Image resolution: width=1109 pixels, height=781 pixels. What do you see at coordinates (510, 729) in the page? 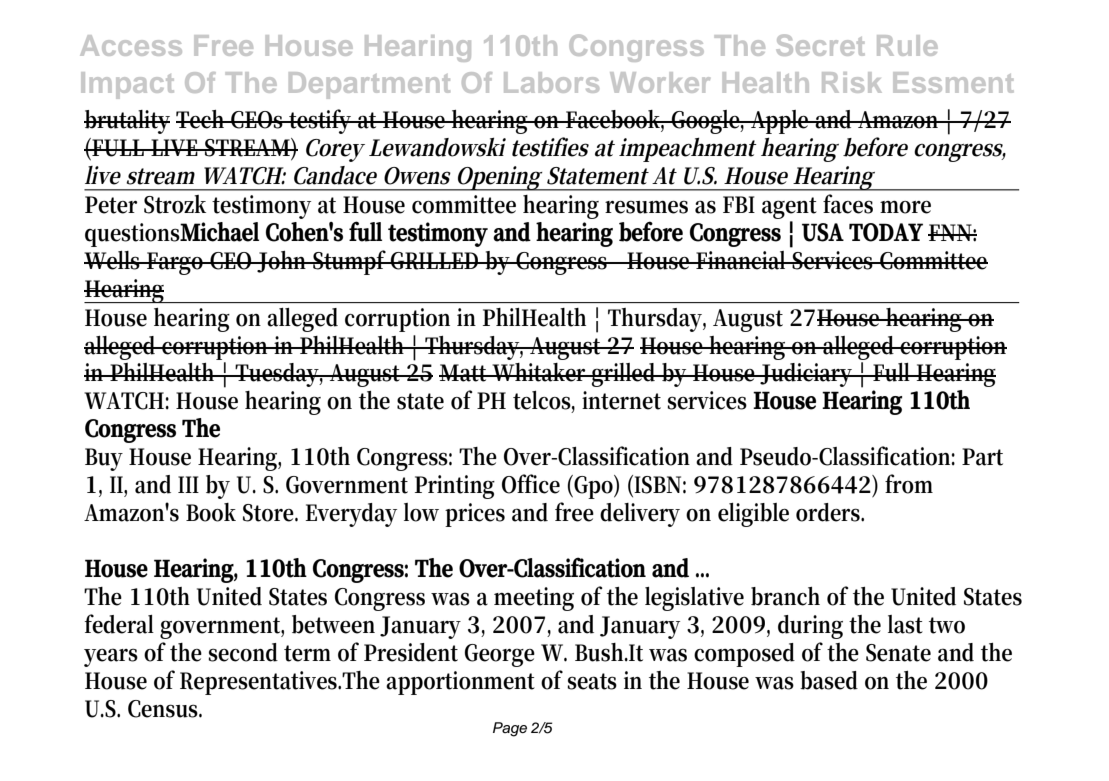
I see `Page` at bounding box center [510, 729].
